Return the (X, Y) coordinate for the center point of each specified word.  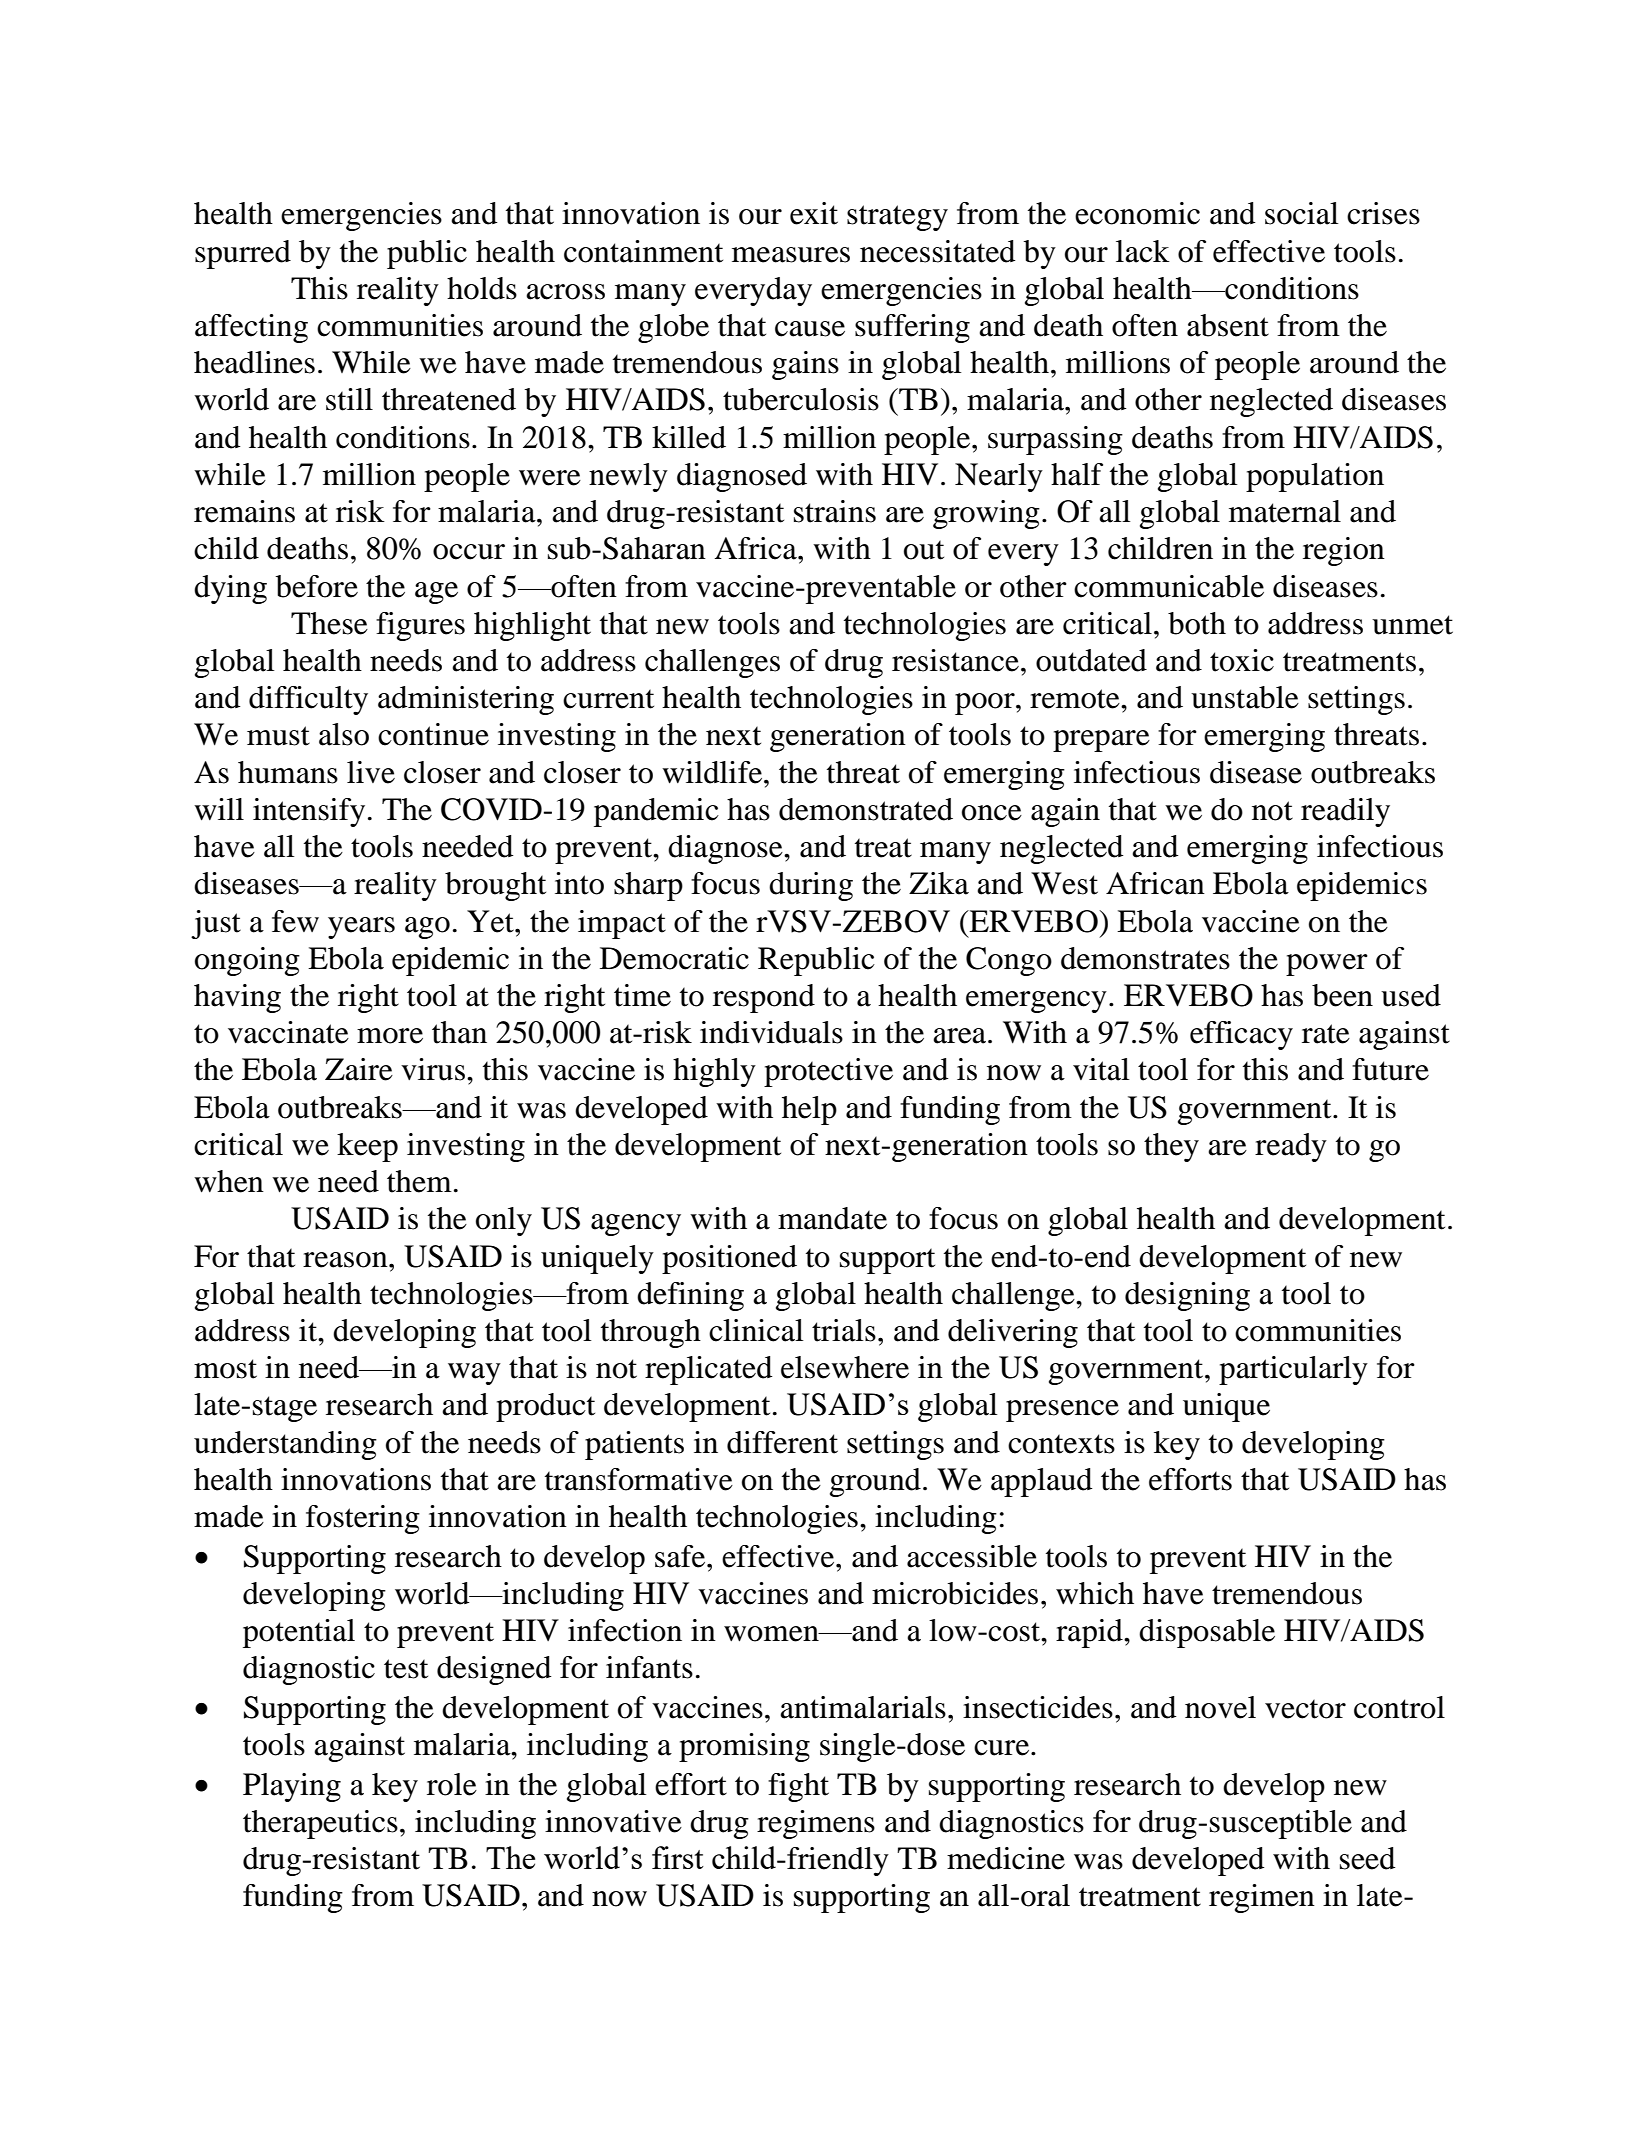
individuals (771, 1032)
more (390, 1036)
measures (791, 255)
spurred (243, 254)
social (1302, 213)
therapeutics (320, 1824)
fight (798, 1787)
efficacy (1241, 1035)
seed (1367, 1858)
